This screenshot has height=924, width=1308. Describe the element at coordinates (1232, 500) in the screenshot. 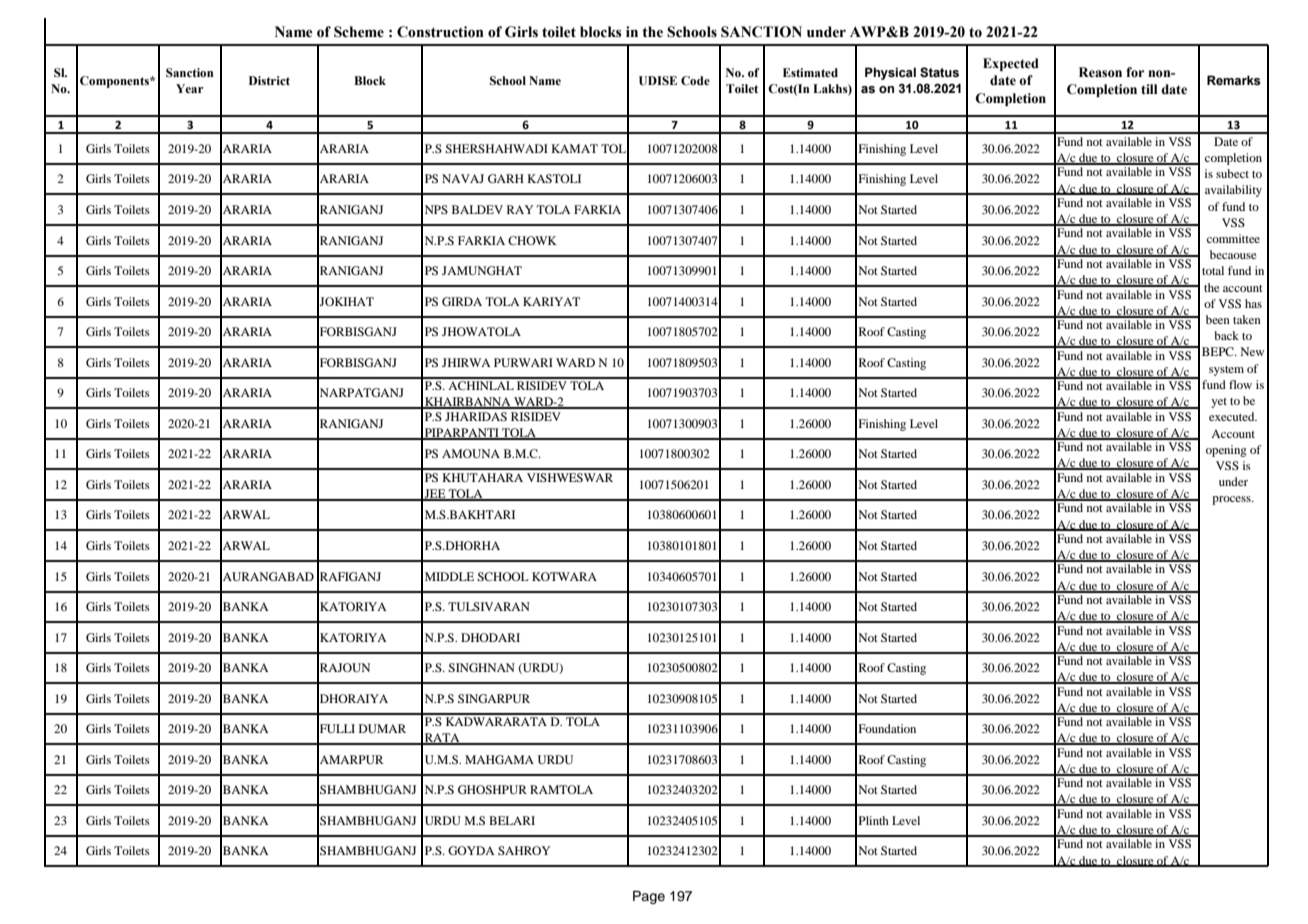

I see `process` at that location.
